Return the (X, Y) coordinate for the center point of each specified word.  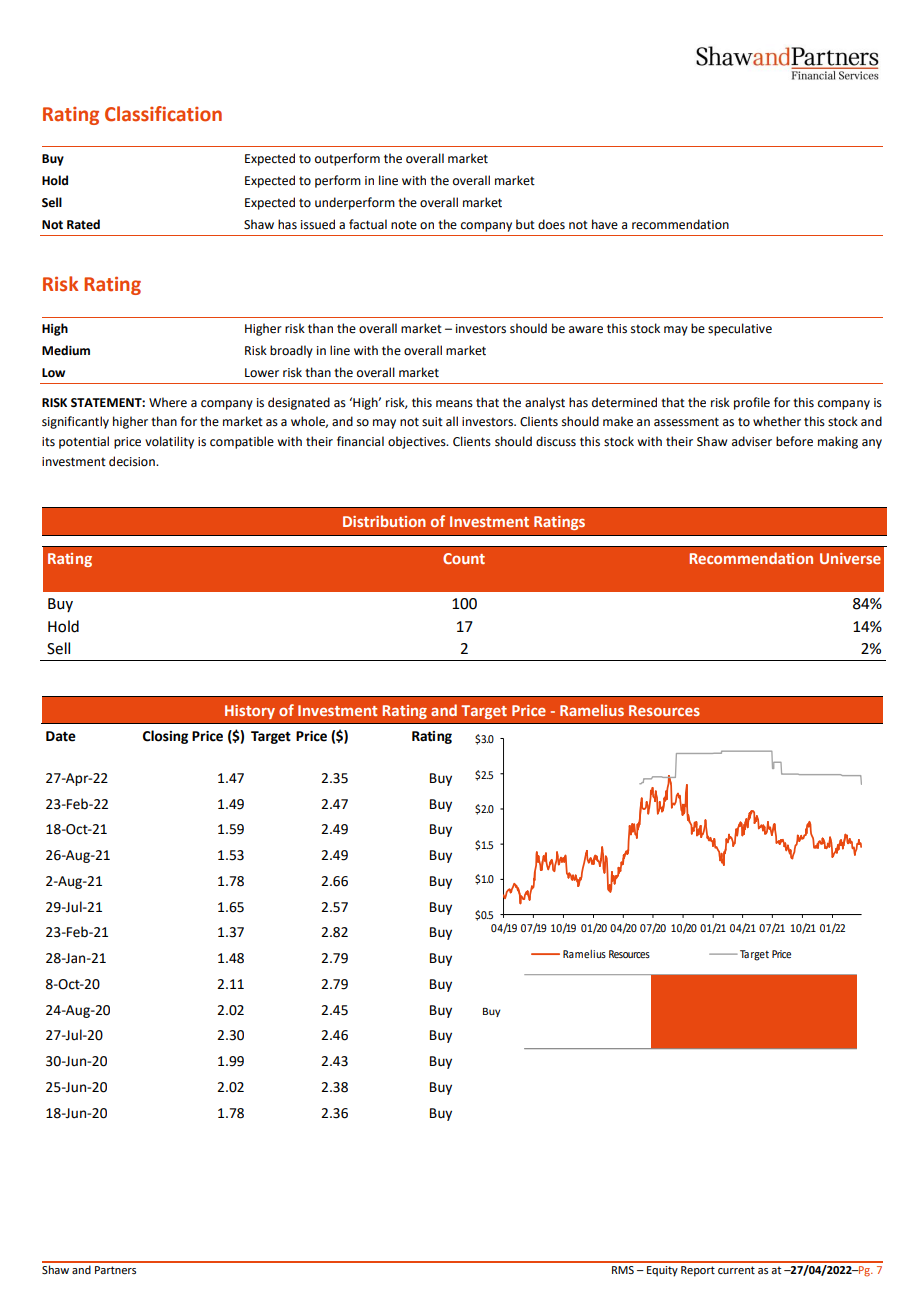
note (404, 225)
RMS (623, 1270)
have (605, 224)
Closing (165, 737)
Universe (850, 558)
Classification (163, 114)
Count (464, 558)
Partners (115, 1270)
